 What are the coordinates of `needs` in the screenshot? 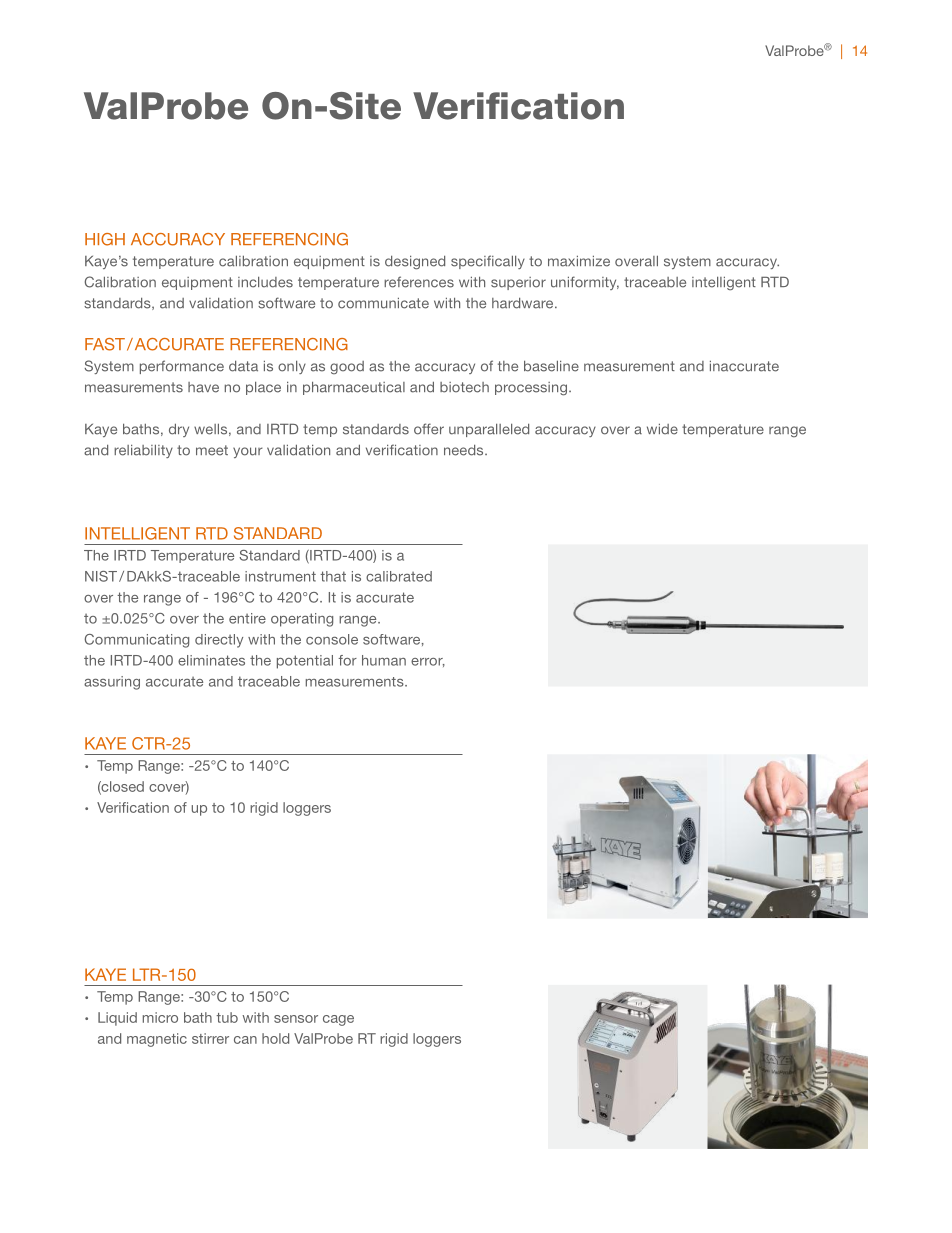 It's located at (465, 450).
